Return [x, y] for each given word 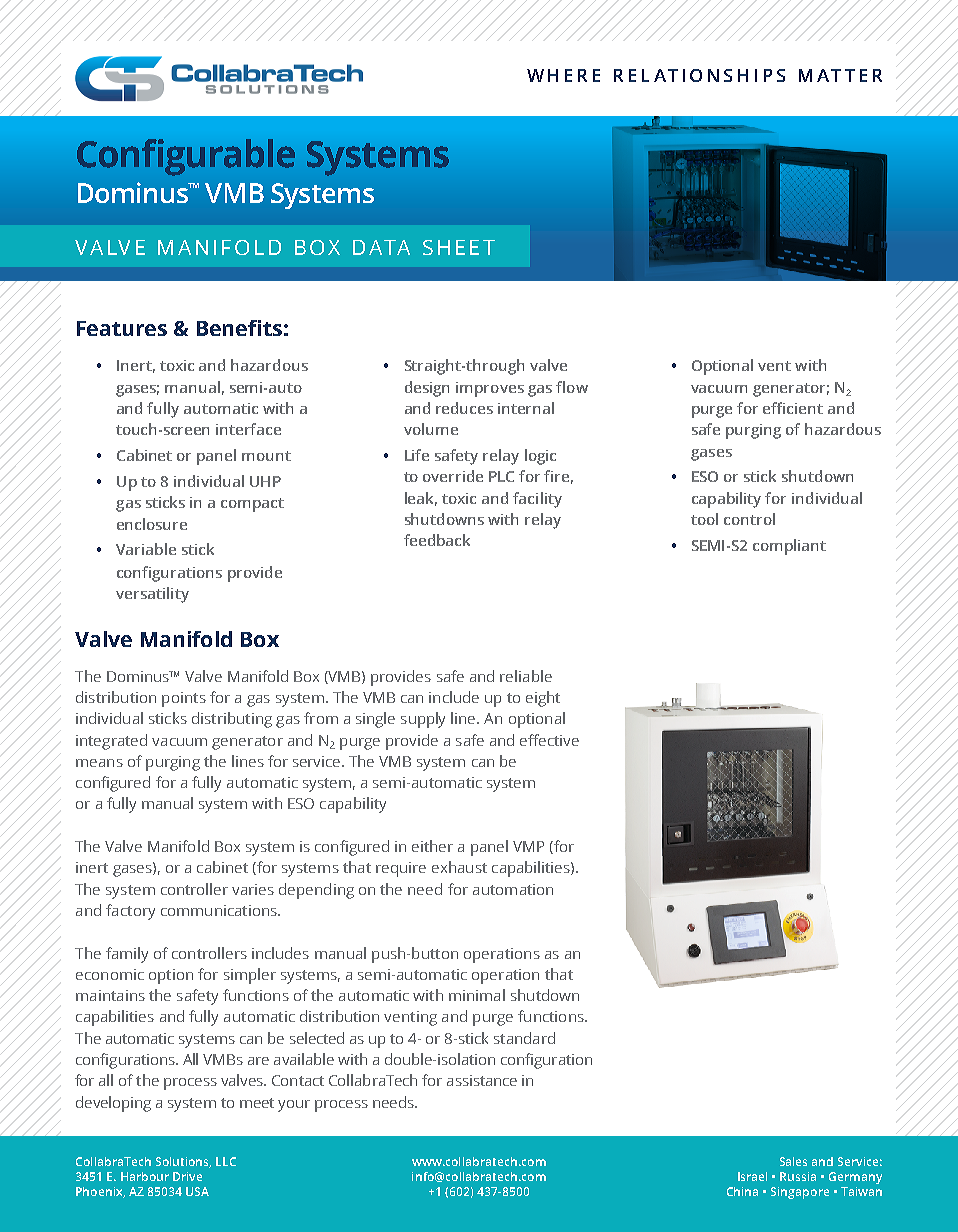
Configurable [186, 157]
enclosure [152, 524]
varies [253, 889]
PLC [501, 476]
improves [490, 389]
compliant [789, 547]
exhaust [459, 867]
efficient [793, 408]
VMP [528, 846]
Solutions [183, 1162]
